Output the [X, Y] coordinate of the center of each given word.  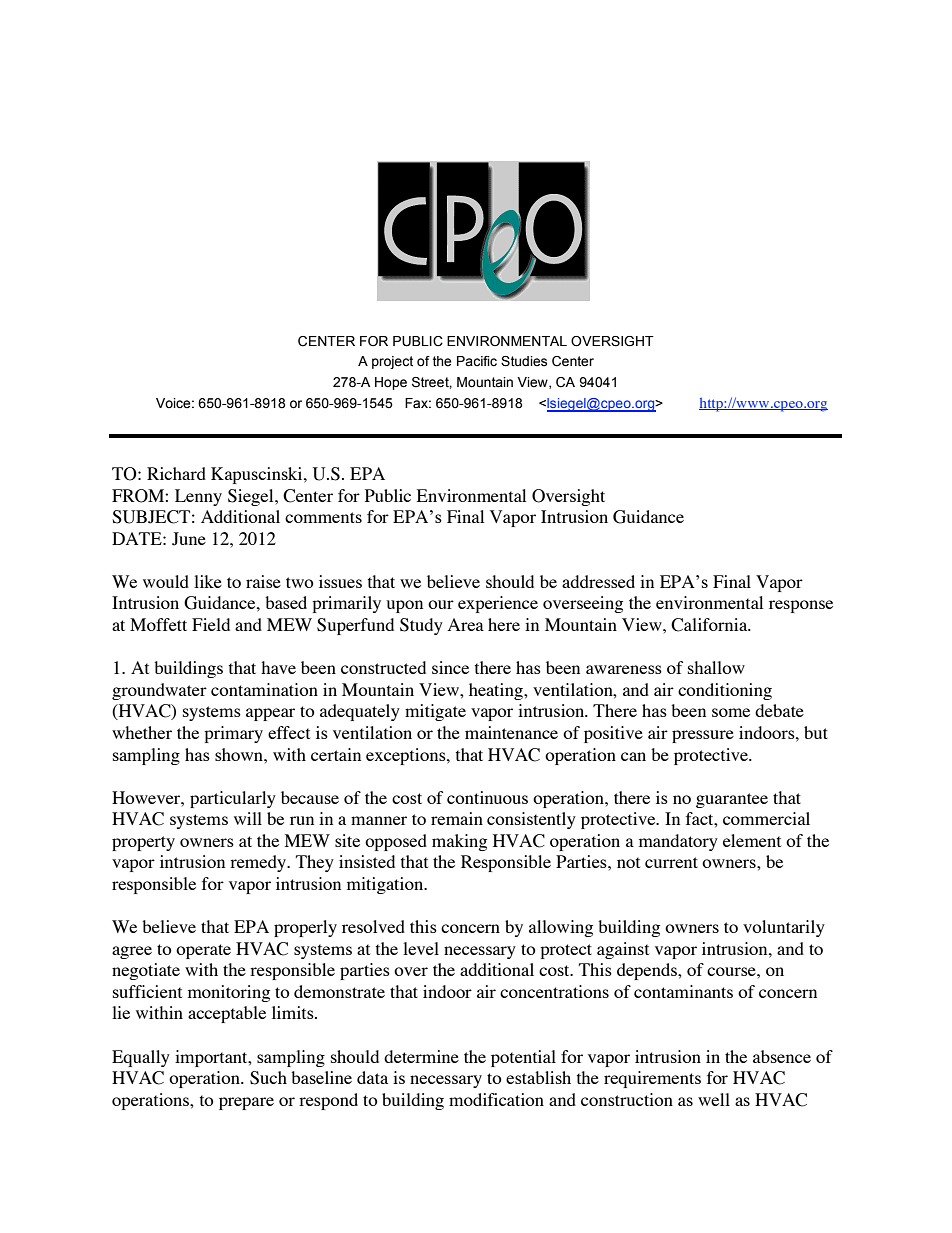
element [752, 840]
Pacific [477, 361]
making [459, 842]
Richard [176, 473]
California [710, 625]
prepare [246, 1103]
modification [496, 1099]
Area [466, 624]
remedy [259, 863]
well [714, 1099]
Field [211, 624]
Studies [524, 361]
